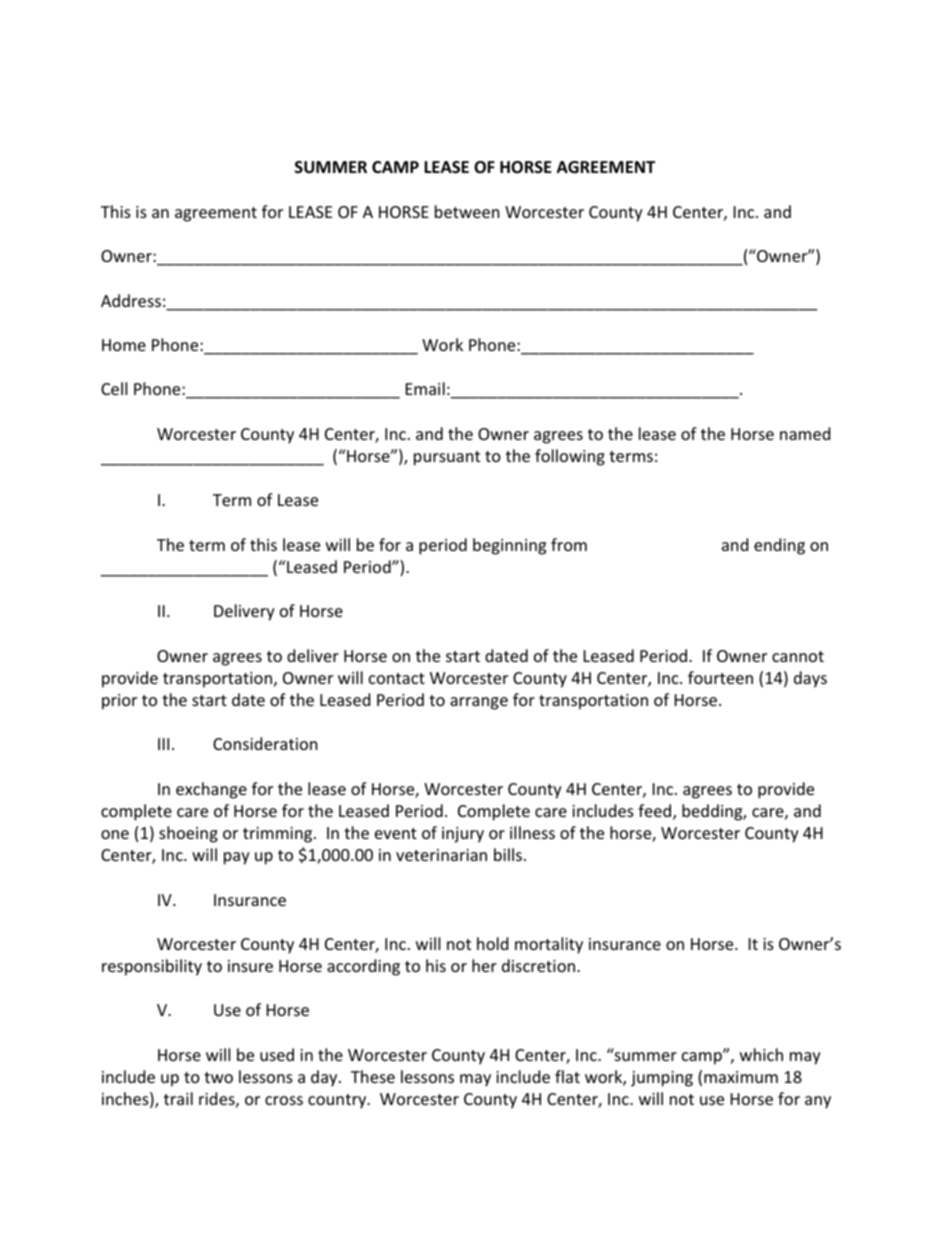 The image size is (952, 1233). Describe the element at coordinates (805, 433) in the page. I see `named` at that location.
